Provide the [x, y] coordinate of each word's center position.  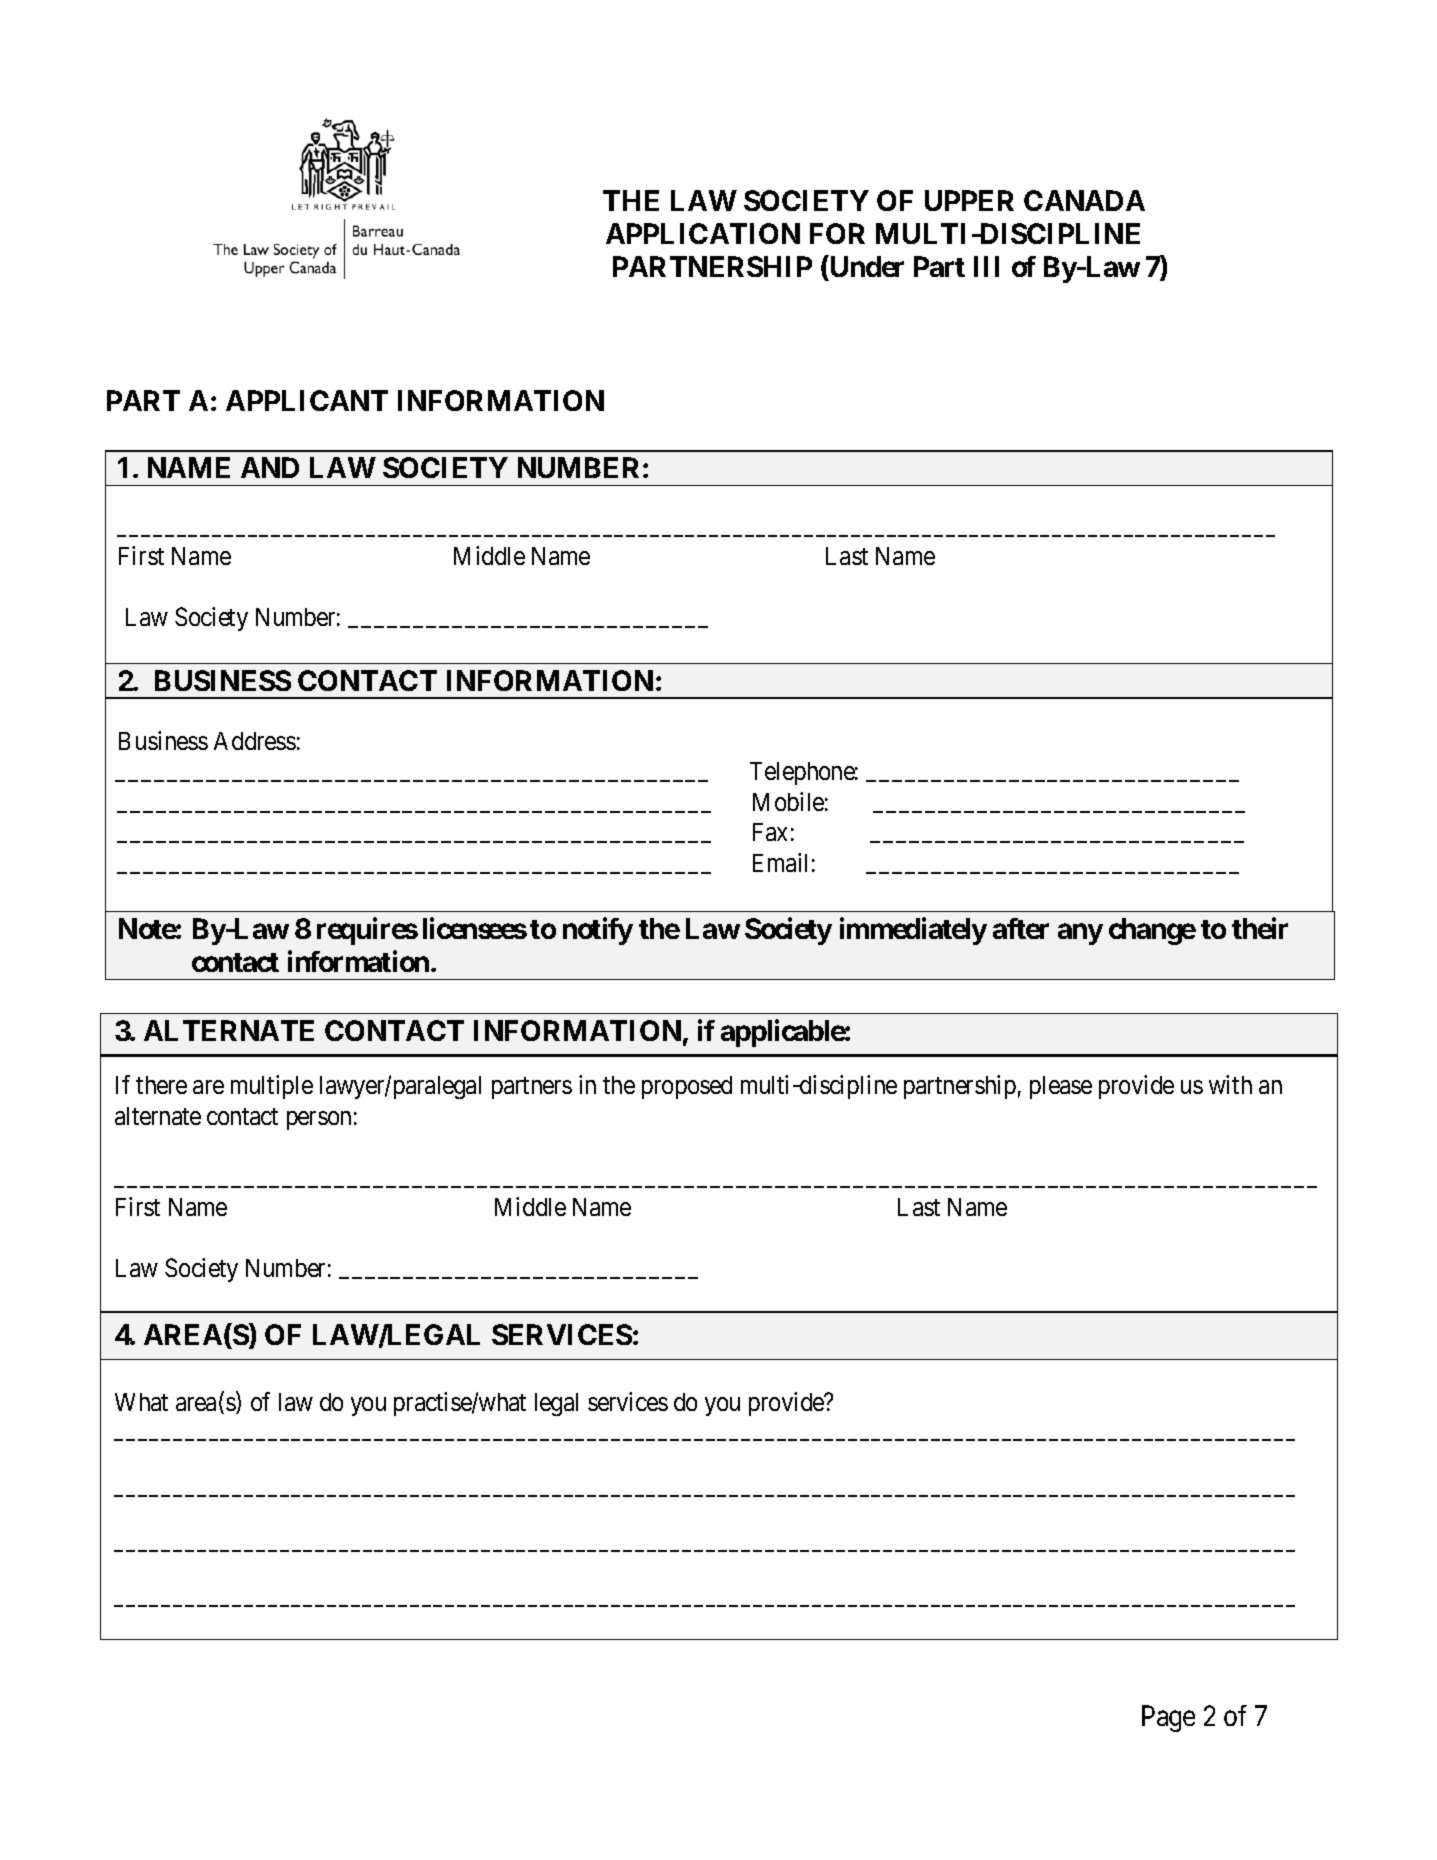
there [161, 1085]
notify [598, 931]
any [1080, 934]
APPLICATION [703, 233]
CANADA [1084, 200]
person [319, 1120]
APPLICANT [307, 400]
